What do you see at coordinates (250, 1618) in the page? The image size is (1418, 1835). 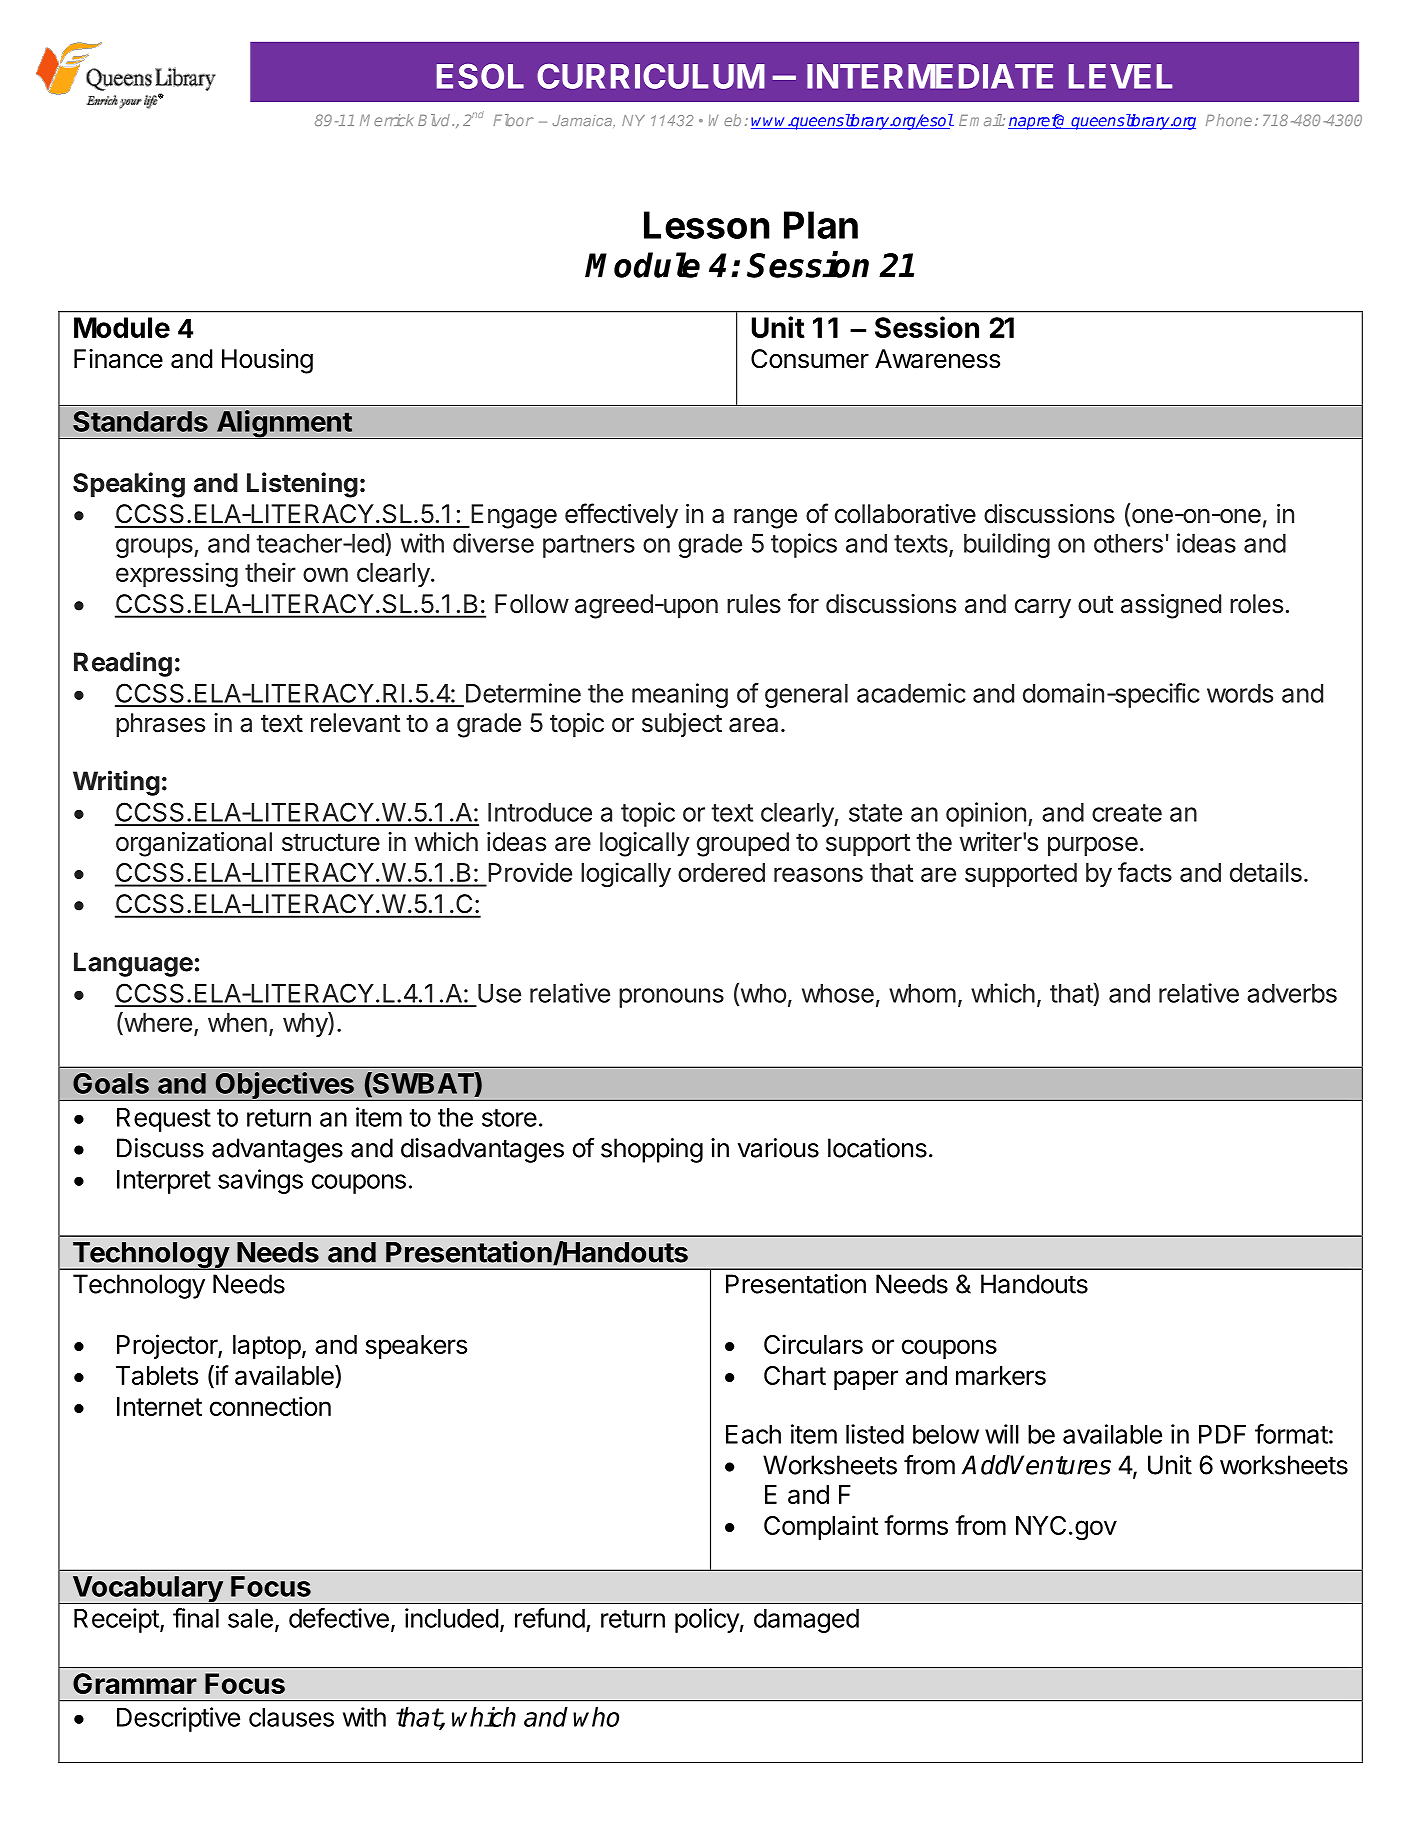 I see `sale` at bounding box center [250, 1618].
